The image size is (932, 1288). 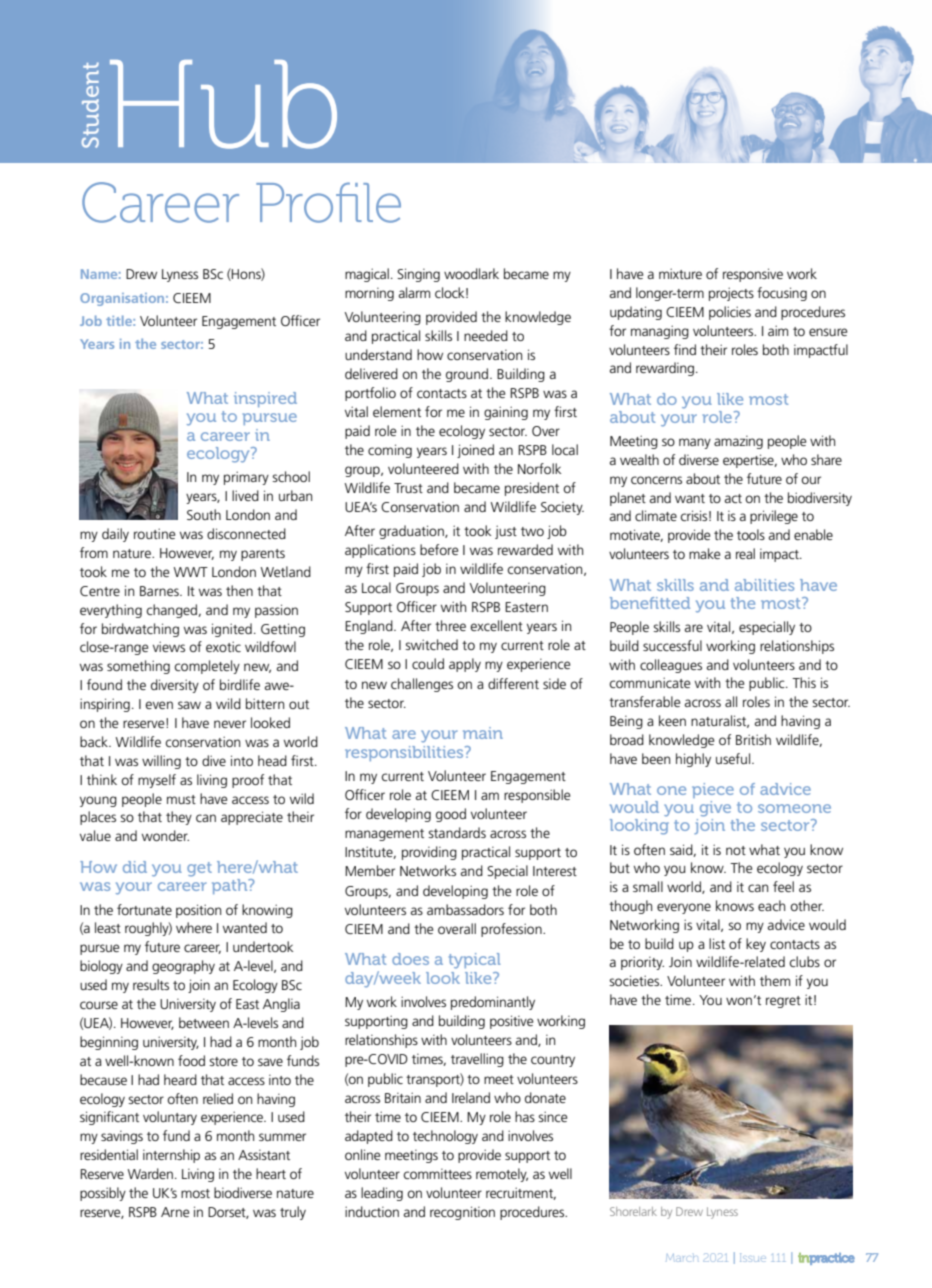 I want to click on geography, so click(x=183, y=967).
